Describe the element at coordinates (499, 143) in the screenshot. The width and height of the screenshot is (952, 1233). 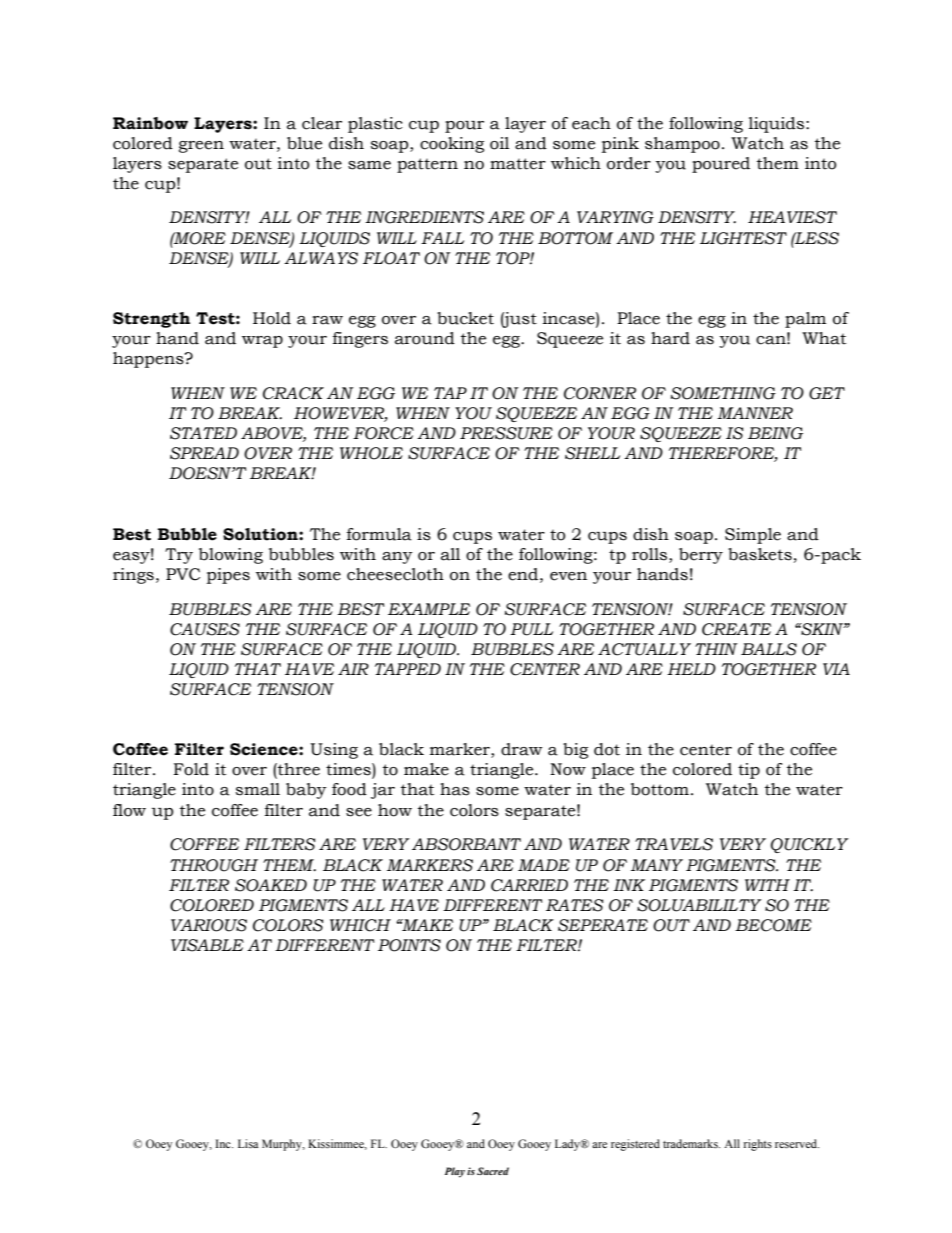
I see `oil` at that location.
